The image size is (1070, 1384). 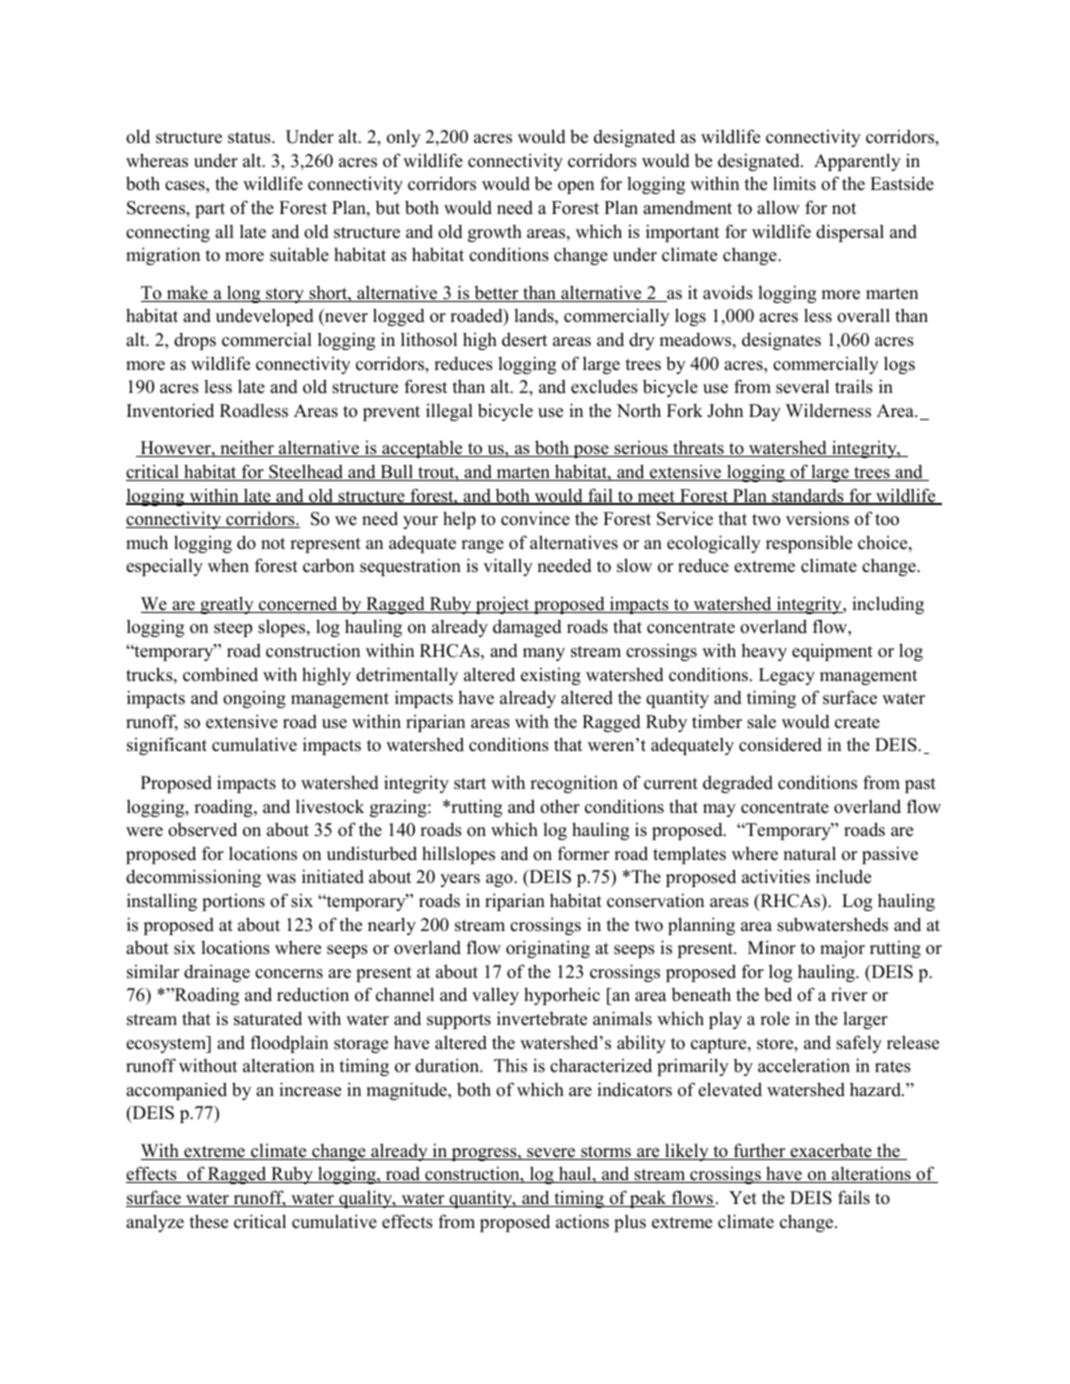 What do you see at coordinates (576, 187) in the screenshot?
I see `open` at bounding box center [576, 187].
